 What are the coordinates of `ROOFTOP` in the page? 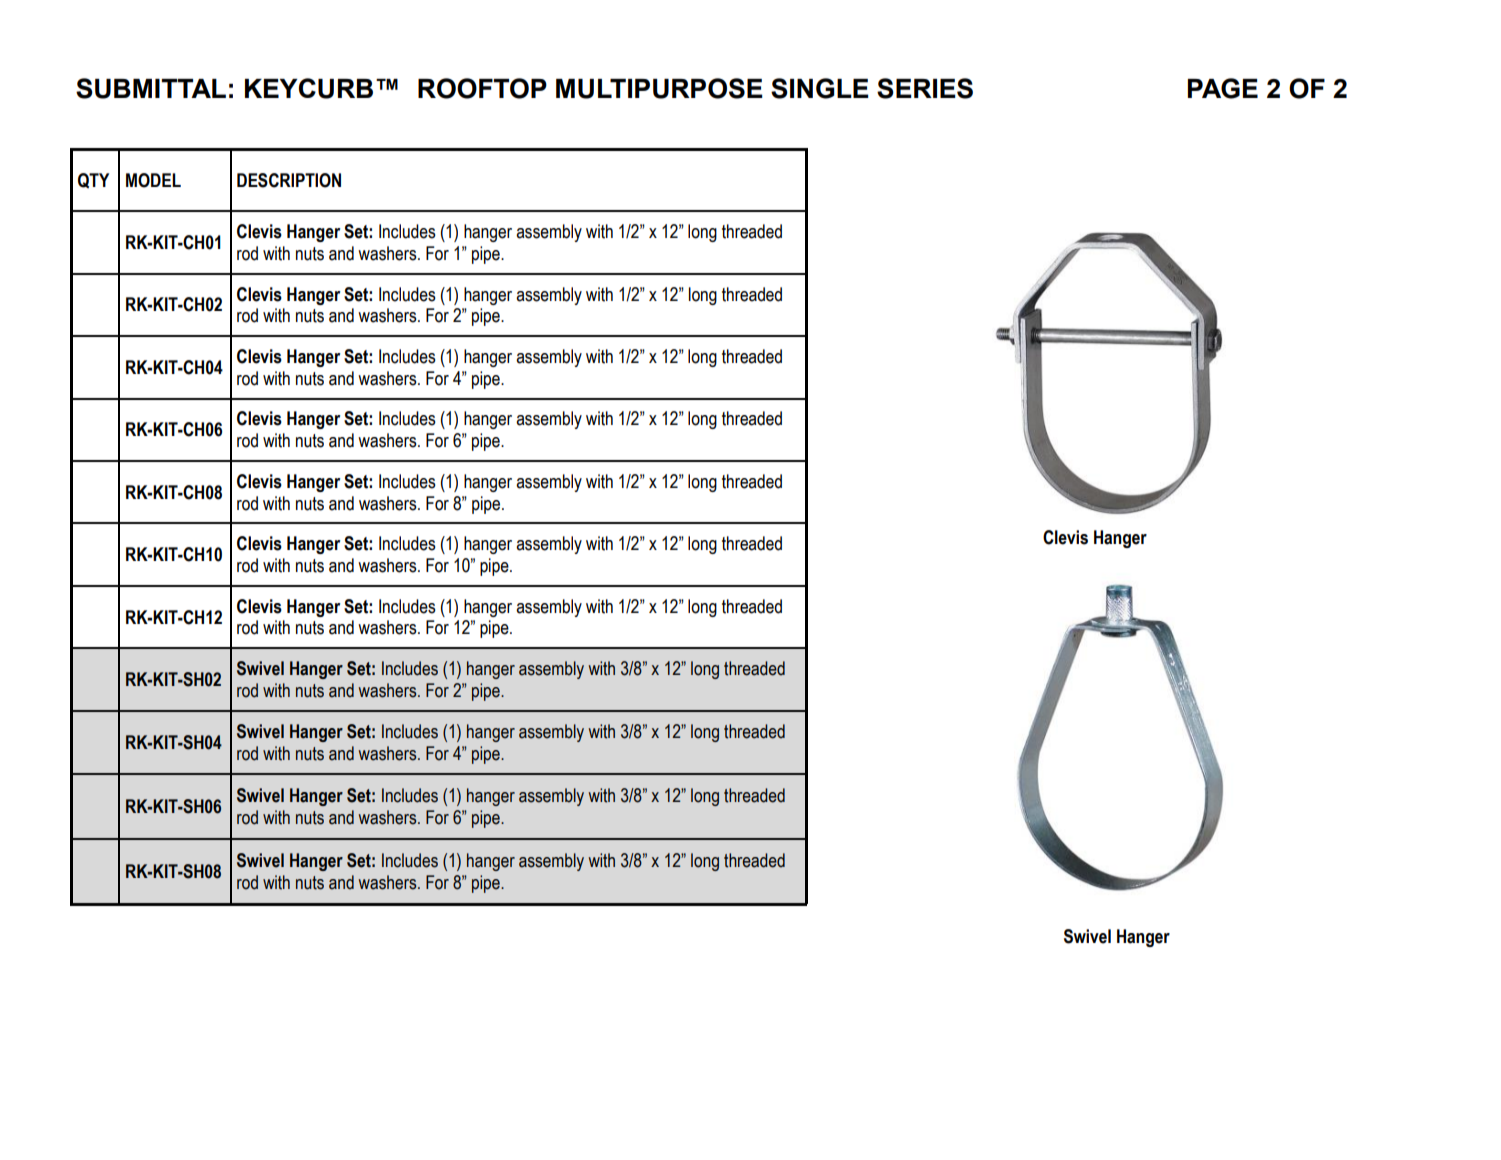 It's located at (482, 88).
